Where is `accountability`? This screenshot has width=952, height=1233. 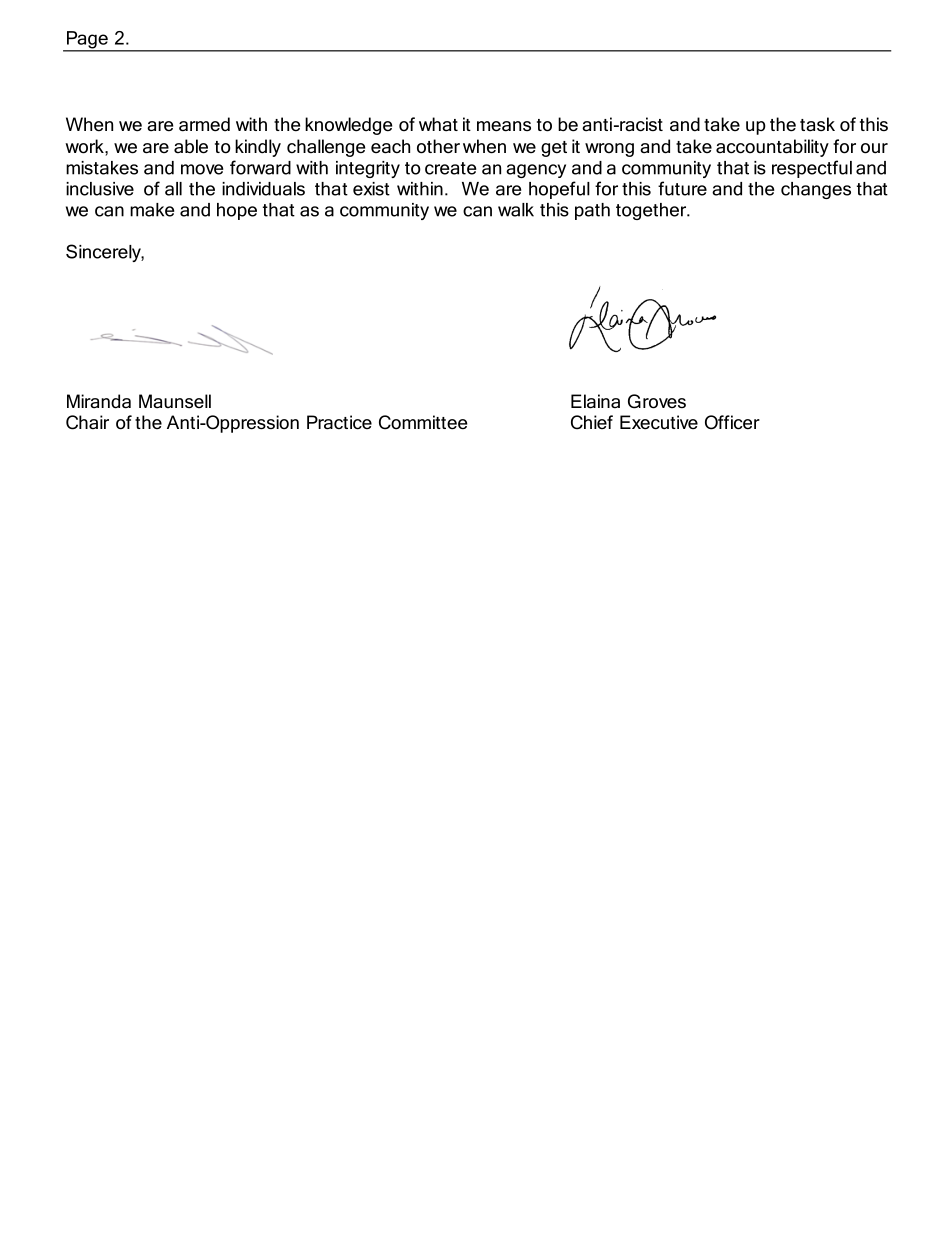 accountability is located at coordinates (772, 148).
